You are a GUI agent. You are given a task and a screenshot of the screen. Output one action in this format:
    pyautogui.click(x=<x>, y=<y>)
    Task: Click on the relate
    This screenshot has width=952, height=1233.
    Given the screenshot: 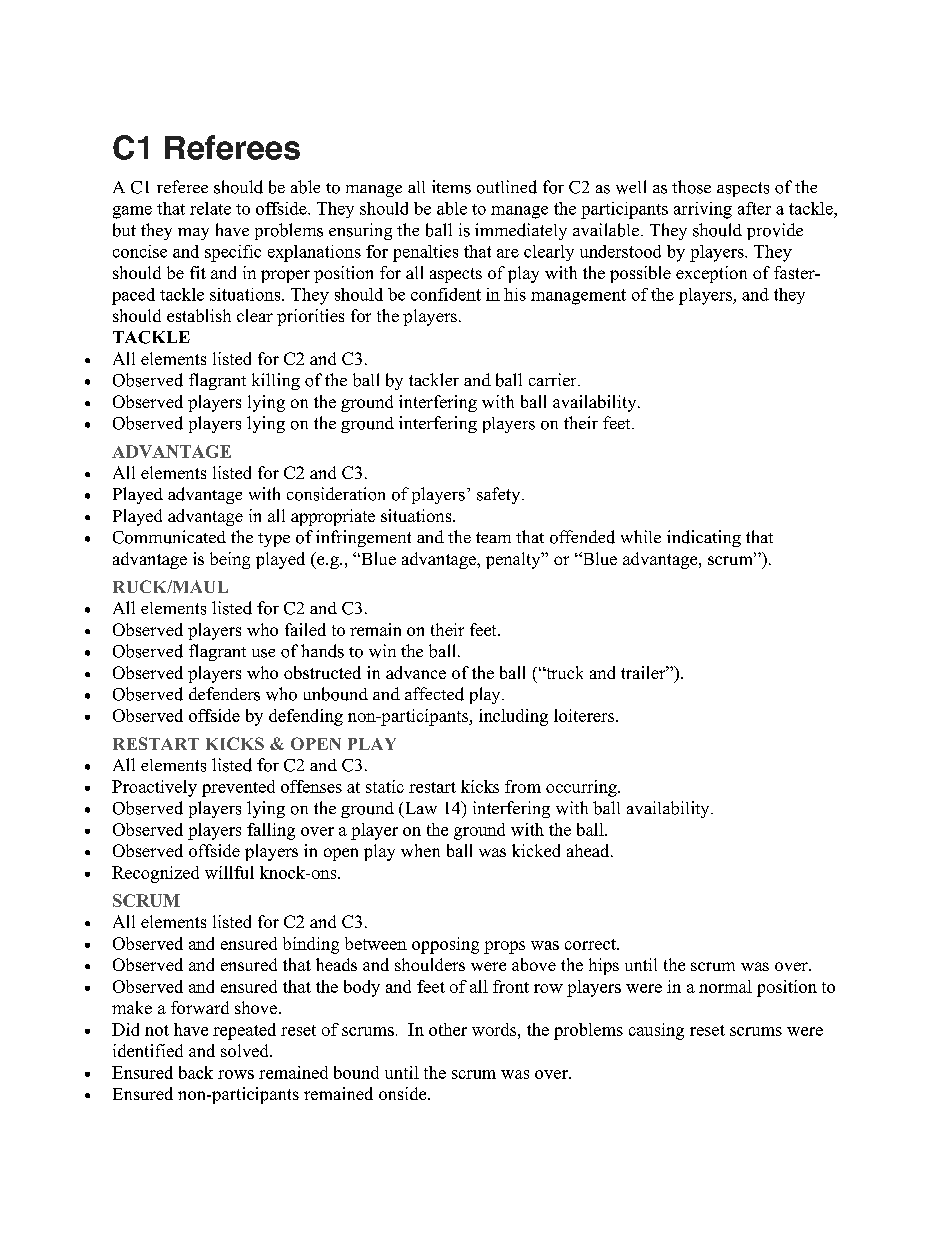 What is the action you would take?
    pyautogui.click(x=210, y=208)
